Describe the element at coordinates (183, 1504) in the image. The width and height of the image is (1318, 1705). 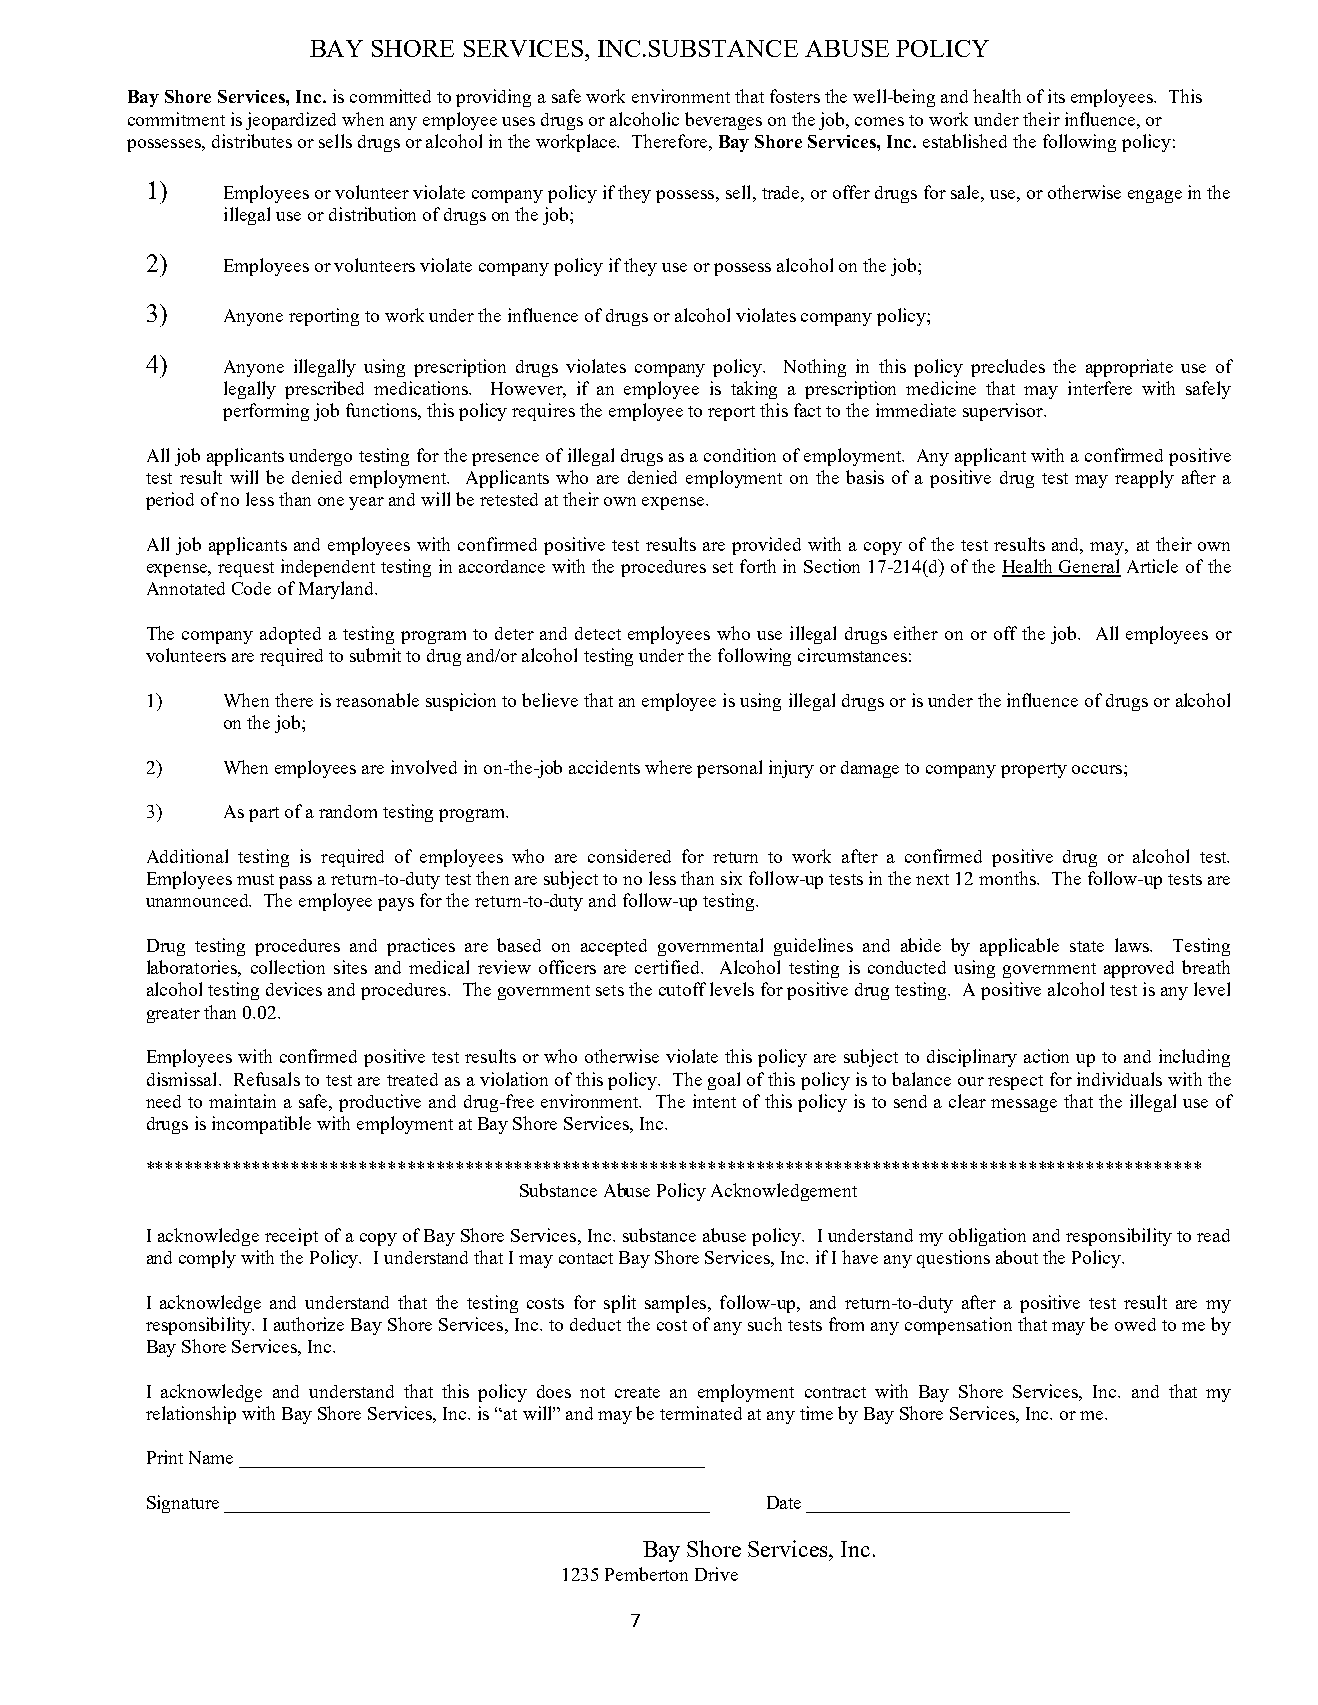
I see `Signature` at that location.
